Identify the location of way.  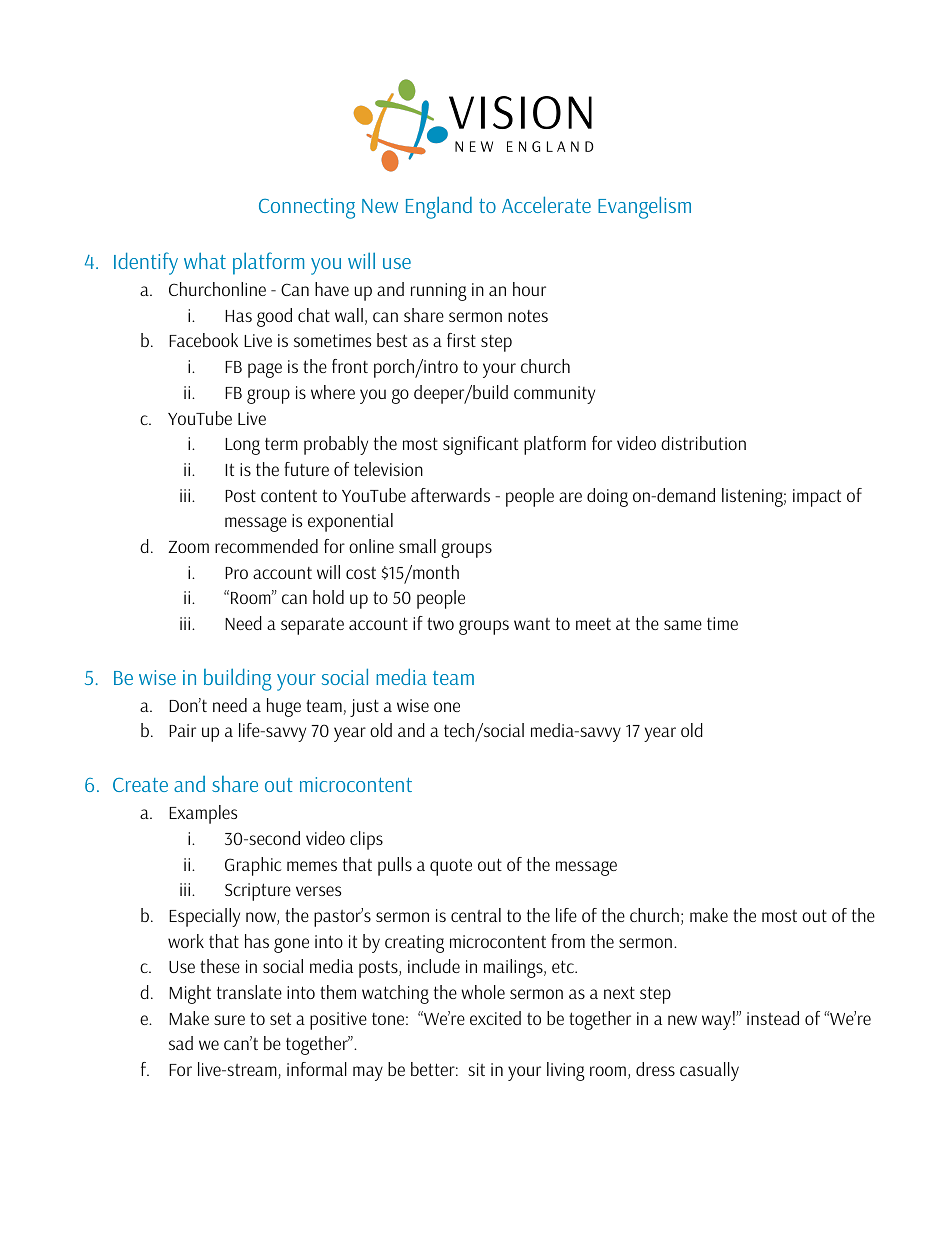
(716, 1022).
